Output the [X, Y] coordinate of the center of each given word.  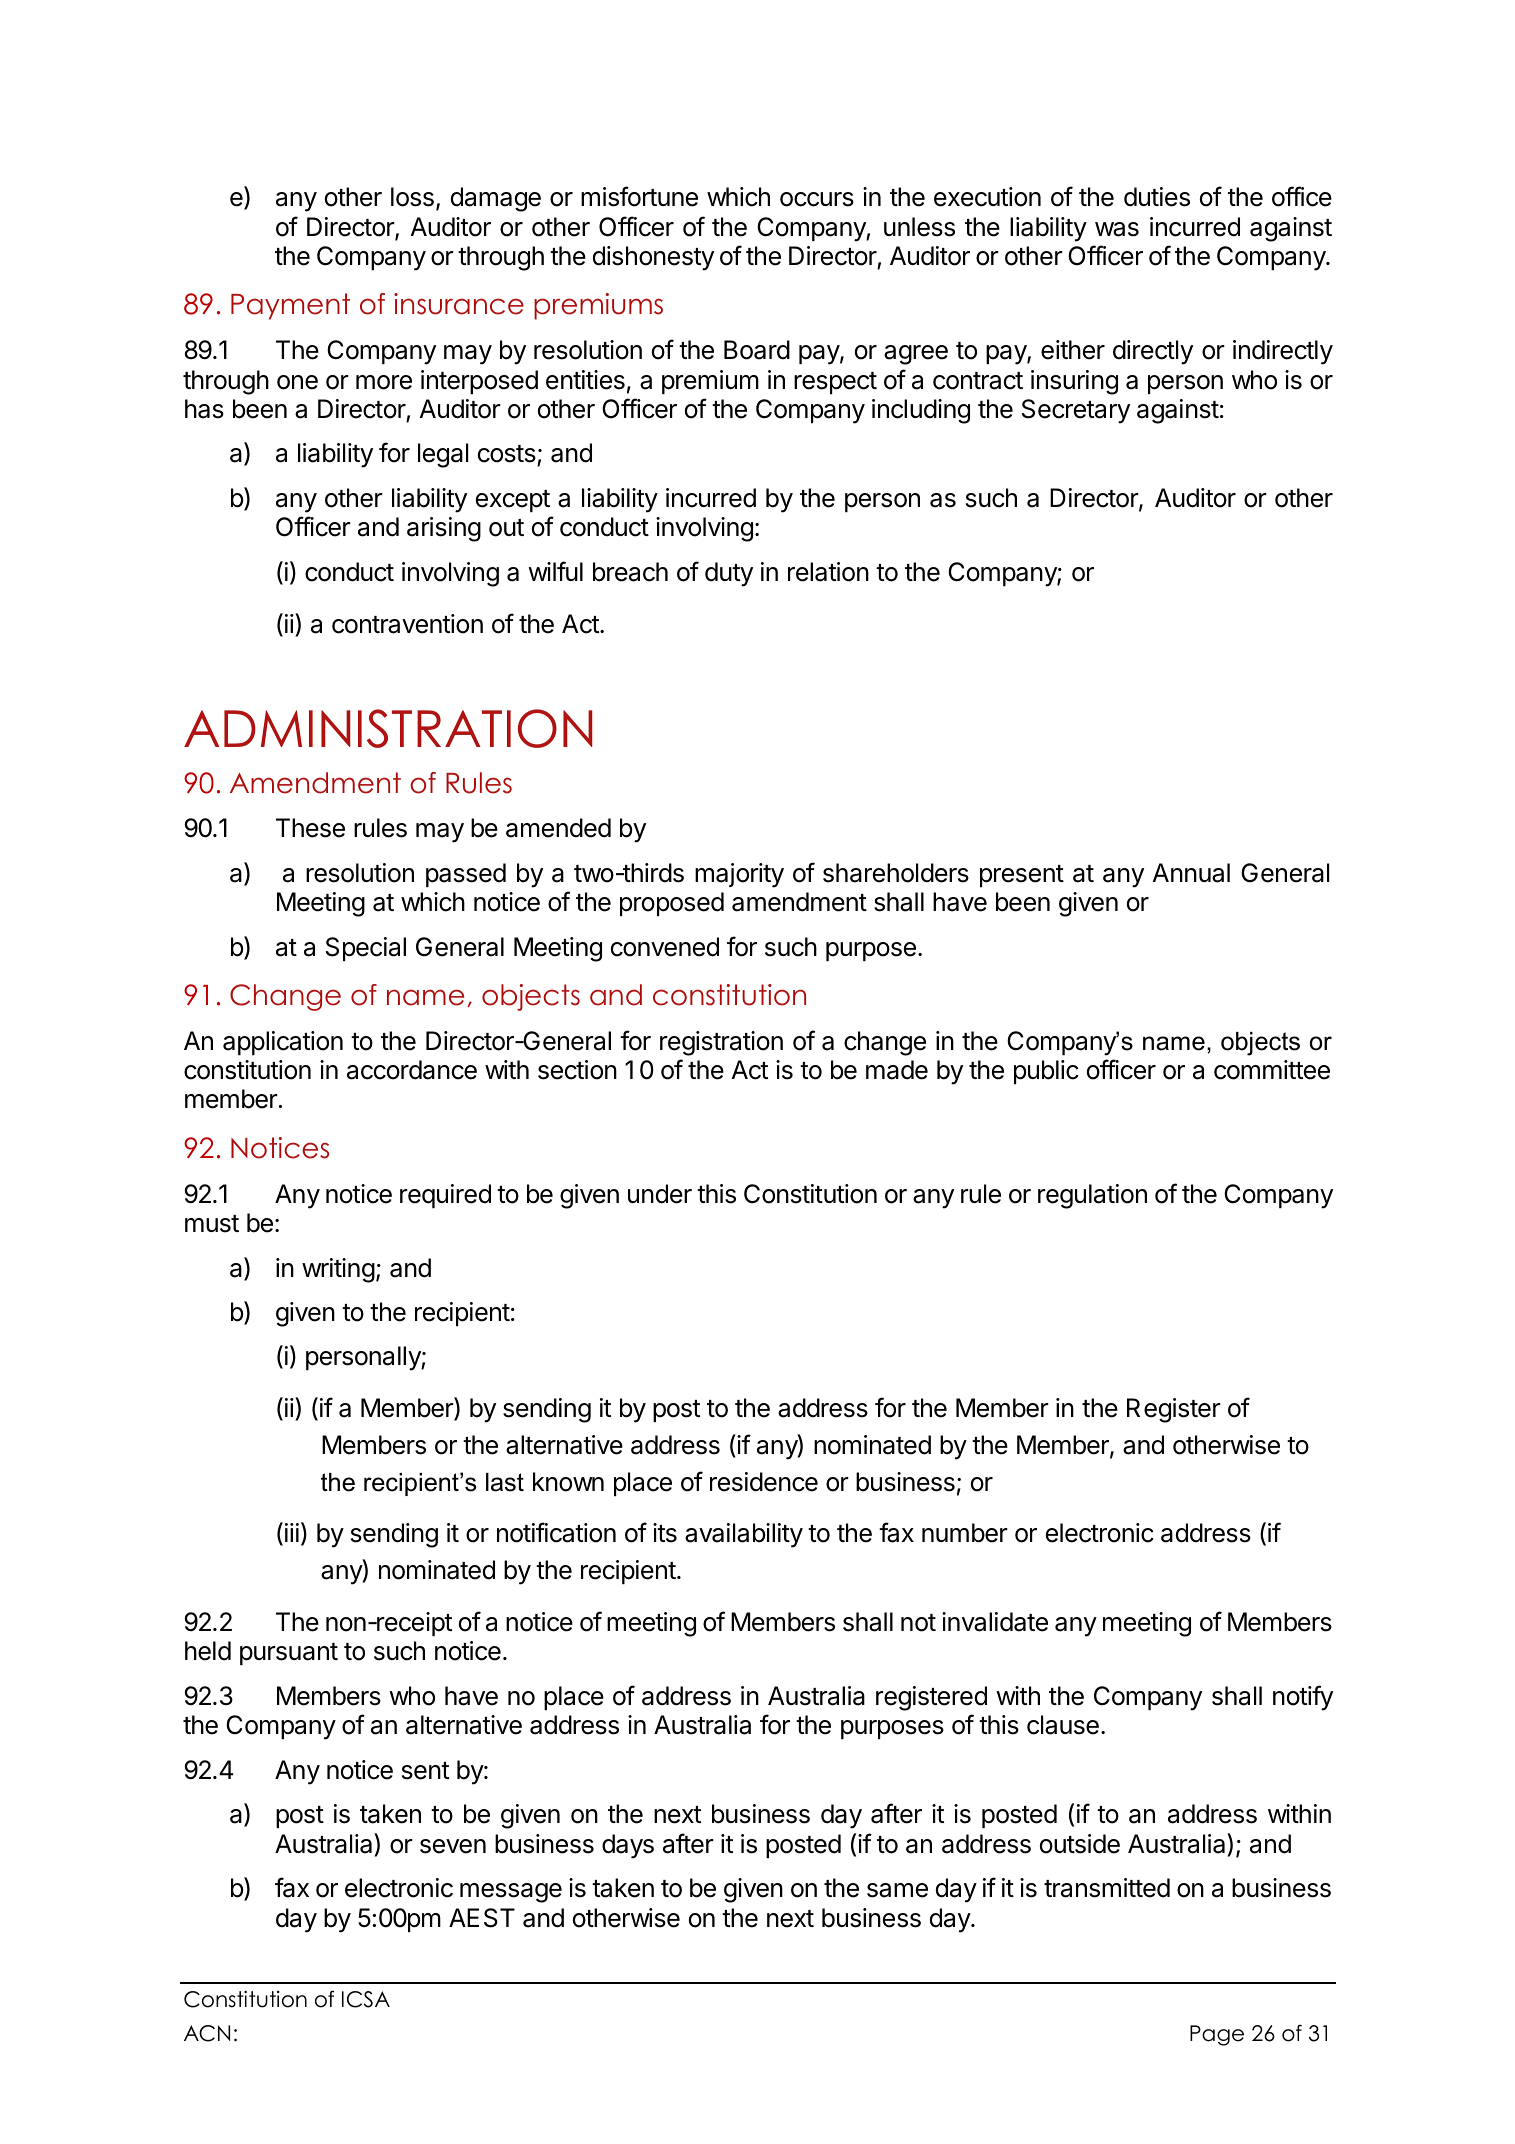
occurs [817, 199]
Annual [1191, 873]
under [660, 1194]
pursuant [289, 1654]
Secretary [1076, 411]
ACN [207, 2033]
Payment [290, 306]
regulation [1092, 1196]
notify [1303, 1698]
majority [739, 875]
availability [744, 1535]
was [1117, 229]
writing [338, 1270]
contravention [407, 624]
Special [366, 949]
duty [729, 574]
